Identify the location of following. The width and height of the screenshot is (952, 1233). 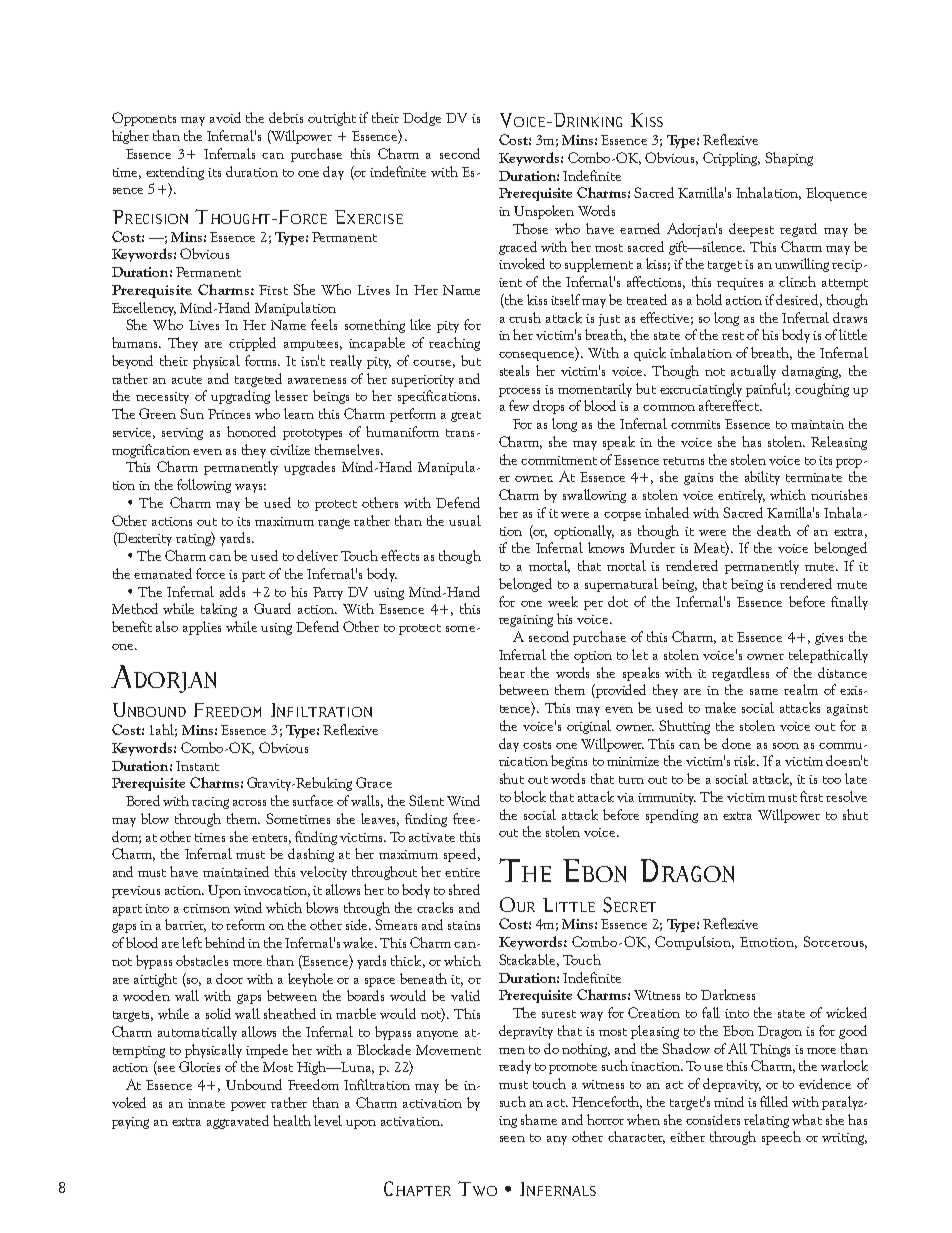
(204, 486).
